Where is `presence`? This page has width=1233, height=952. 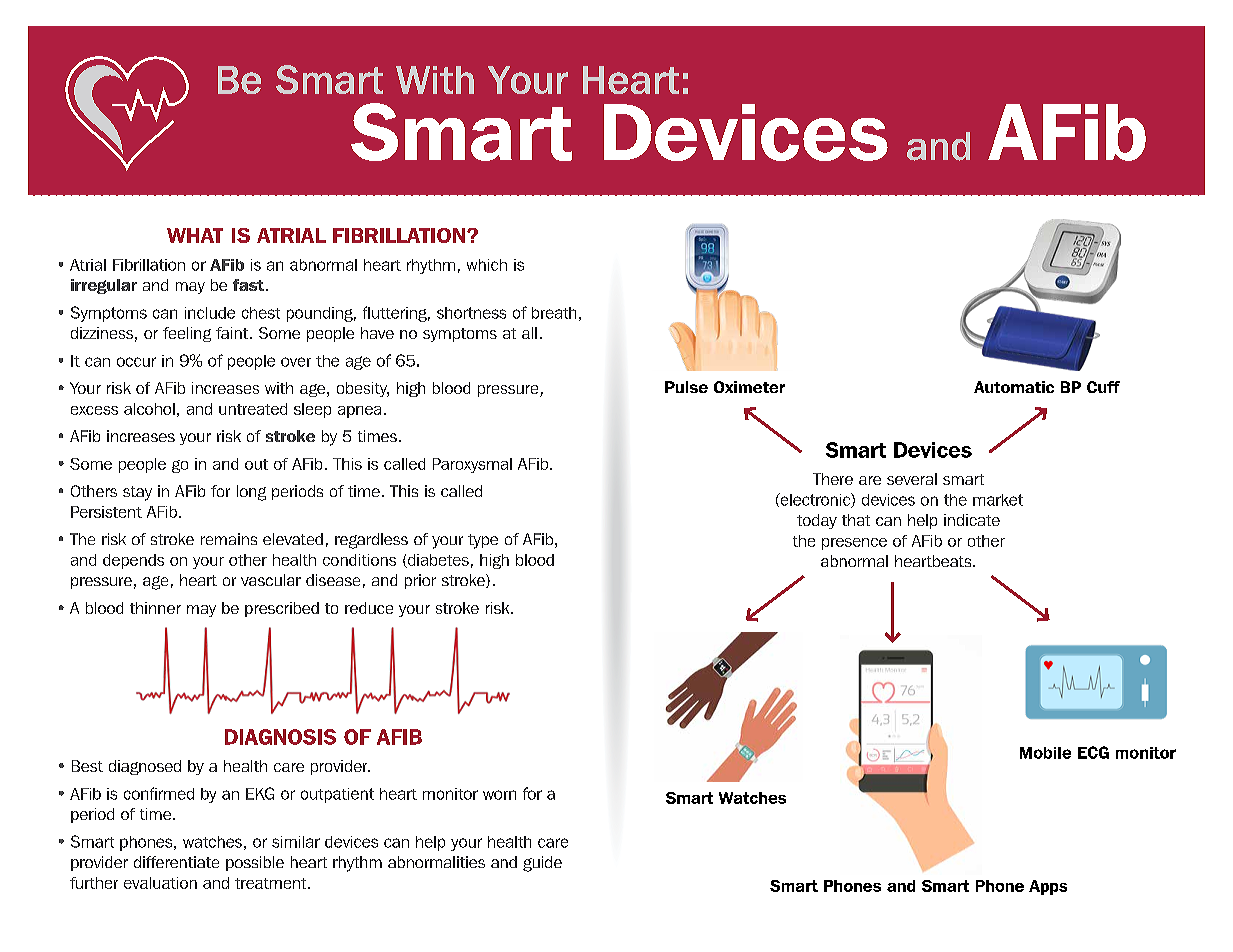
presence is located at coordinates (854, 544).
